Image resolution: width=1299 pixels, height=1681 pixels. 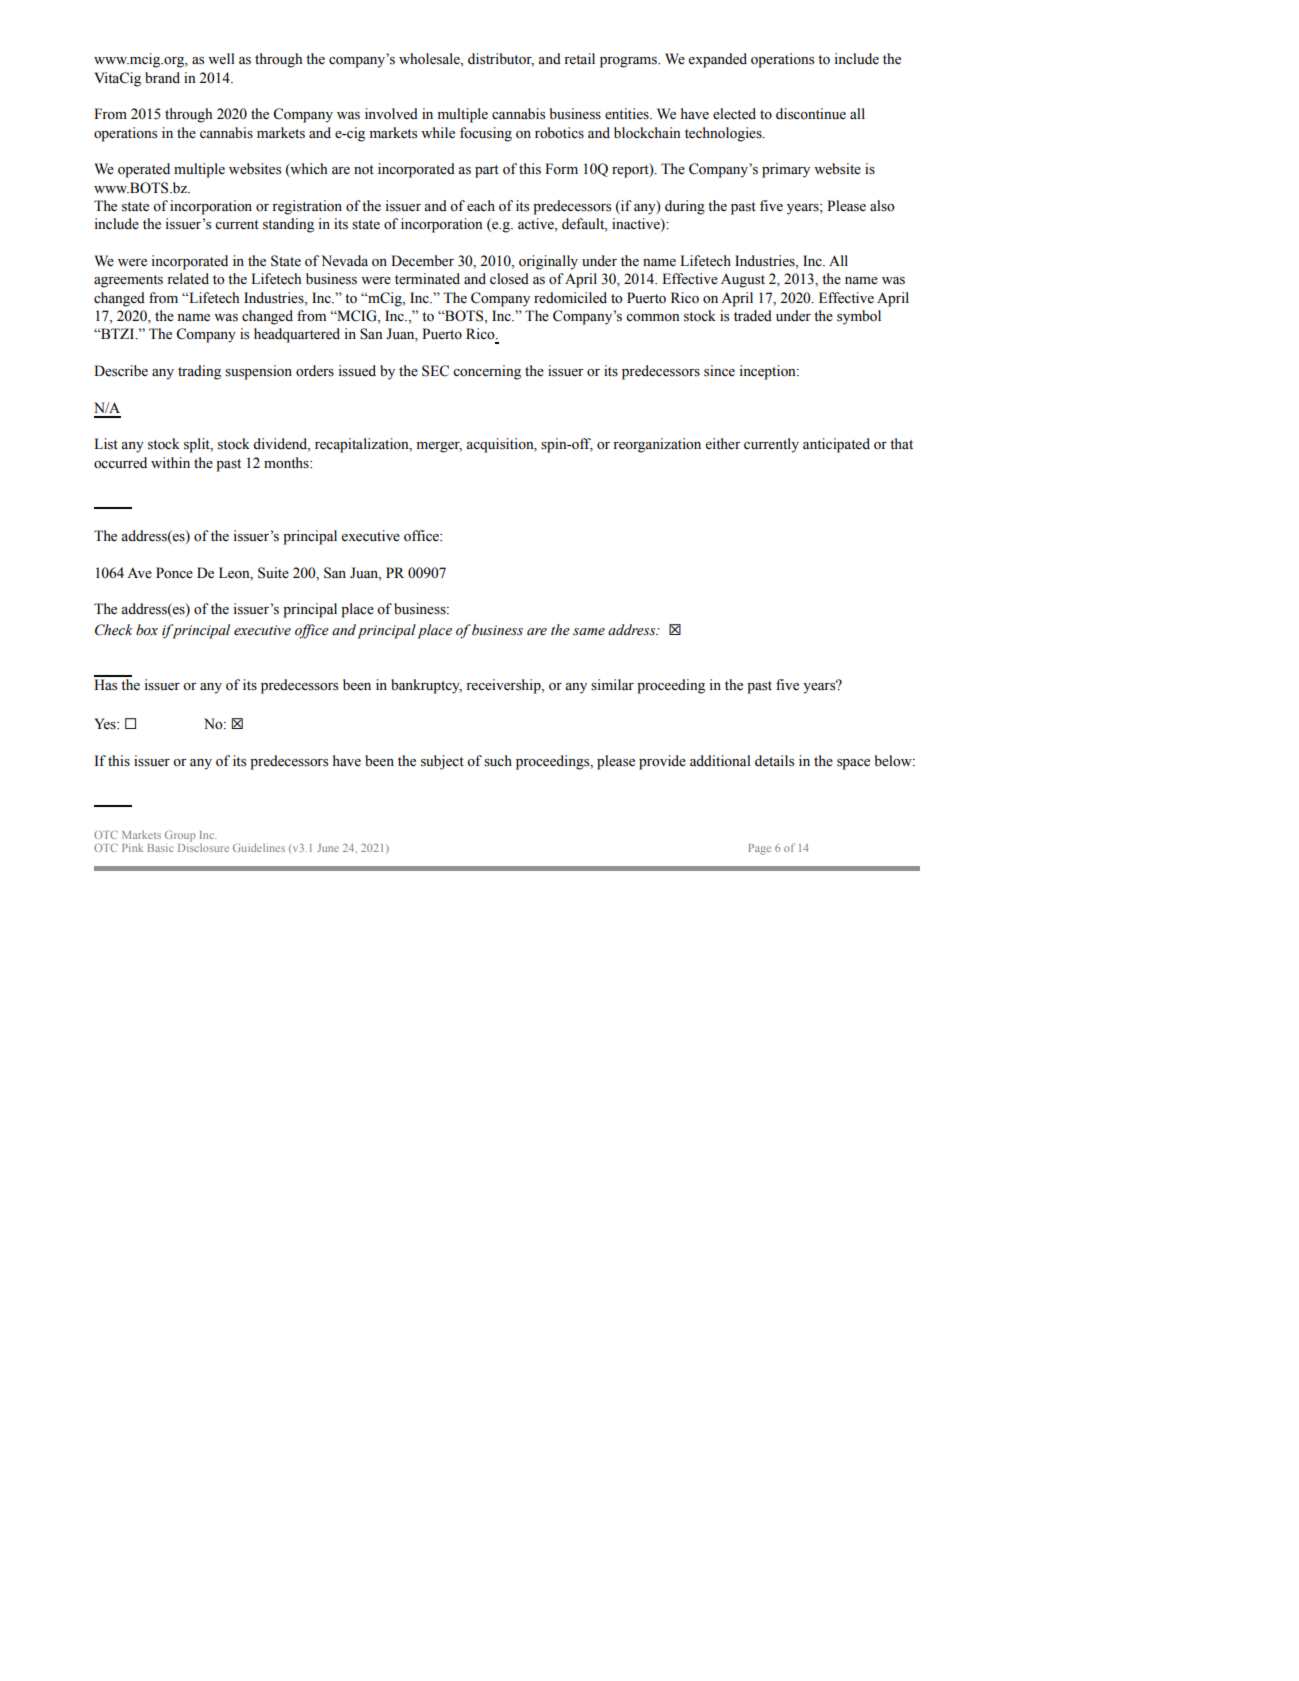 What do you see at coordinates (579, 58) in the document?
I see `retail` at bounding box center [579, 58].
